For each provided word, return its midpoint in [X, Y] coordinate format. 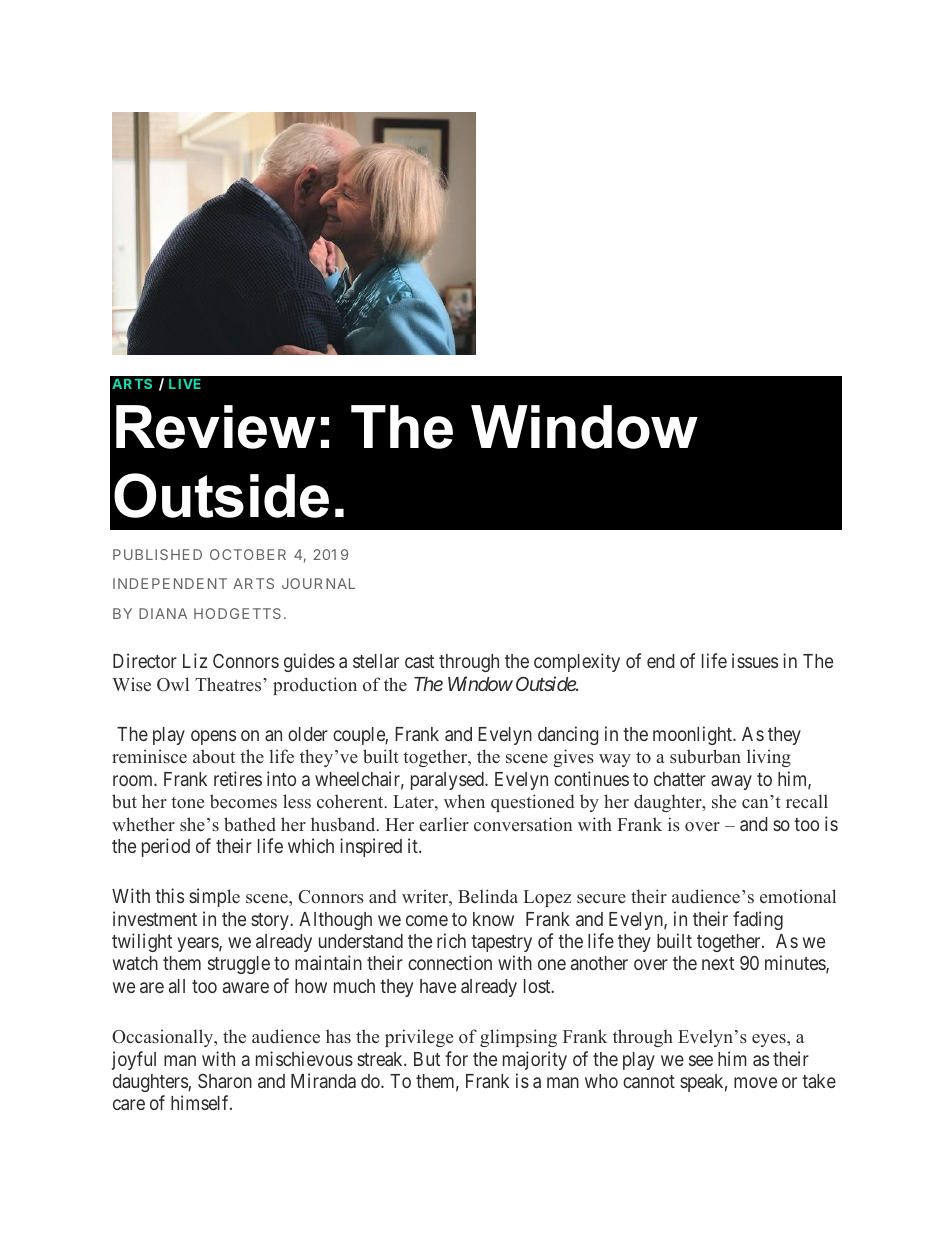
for [456, 1058]
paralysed [448, 781]
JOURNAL [318, 583]
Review [216, 427]
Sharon [225, 1080]
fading [758, 920]
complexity [577, 662]
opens [213, 737]
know [493, 919]
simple [214, 897]
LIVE [185, 384]
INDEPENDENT [170, 583]
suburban [705, 756]
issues [755, 660]
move [755, 1082]
